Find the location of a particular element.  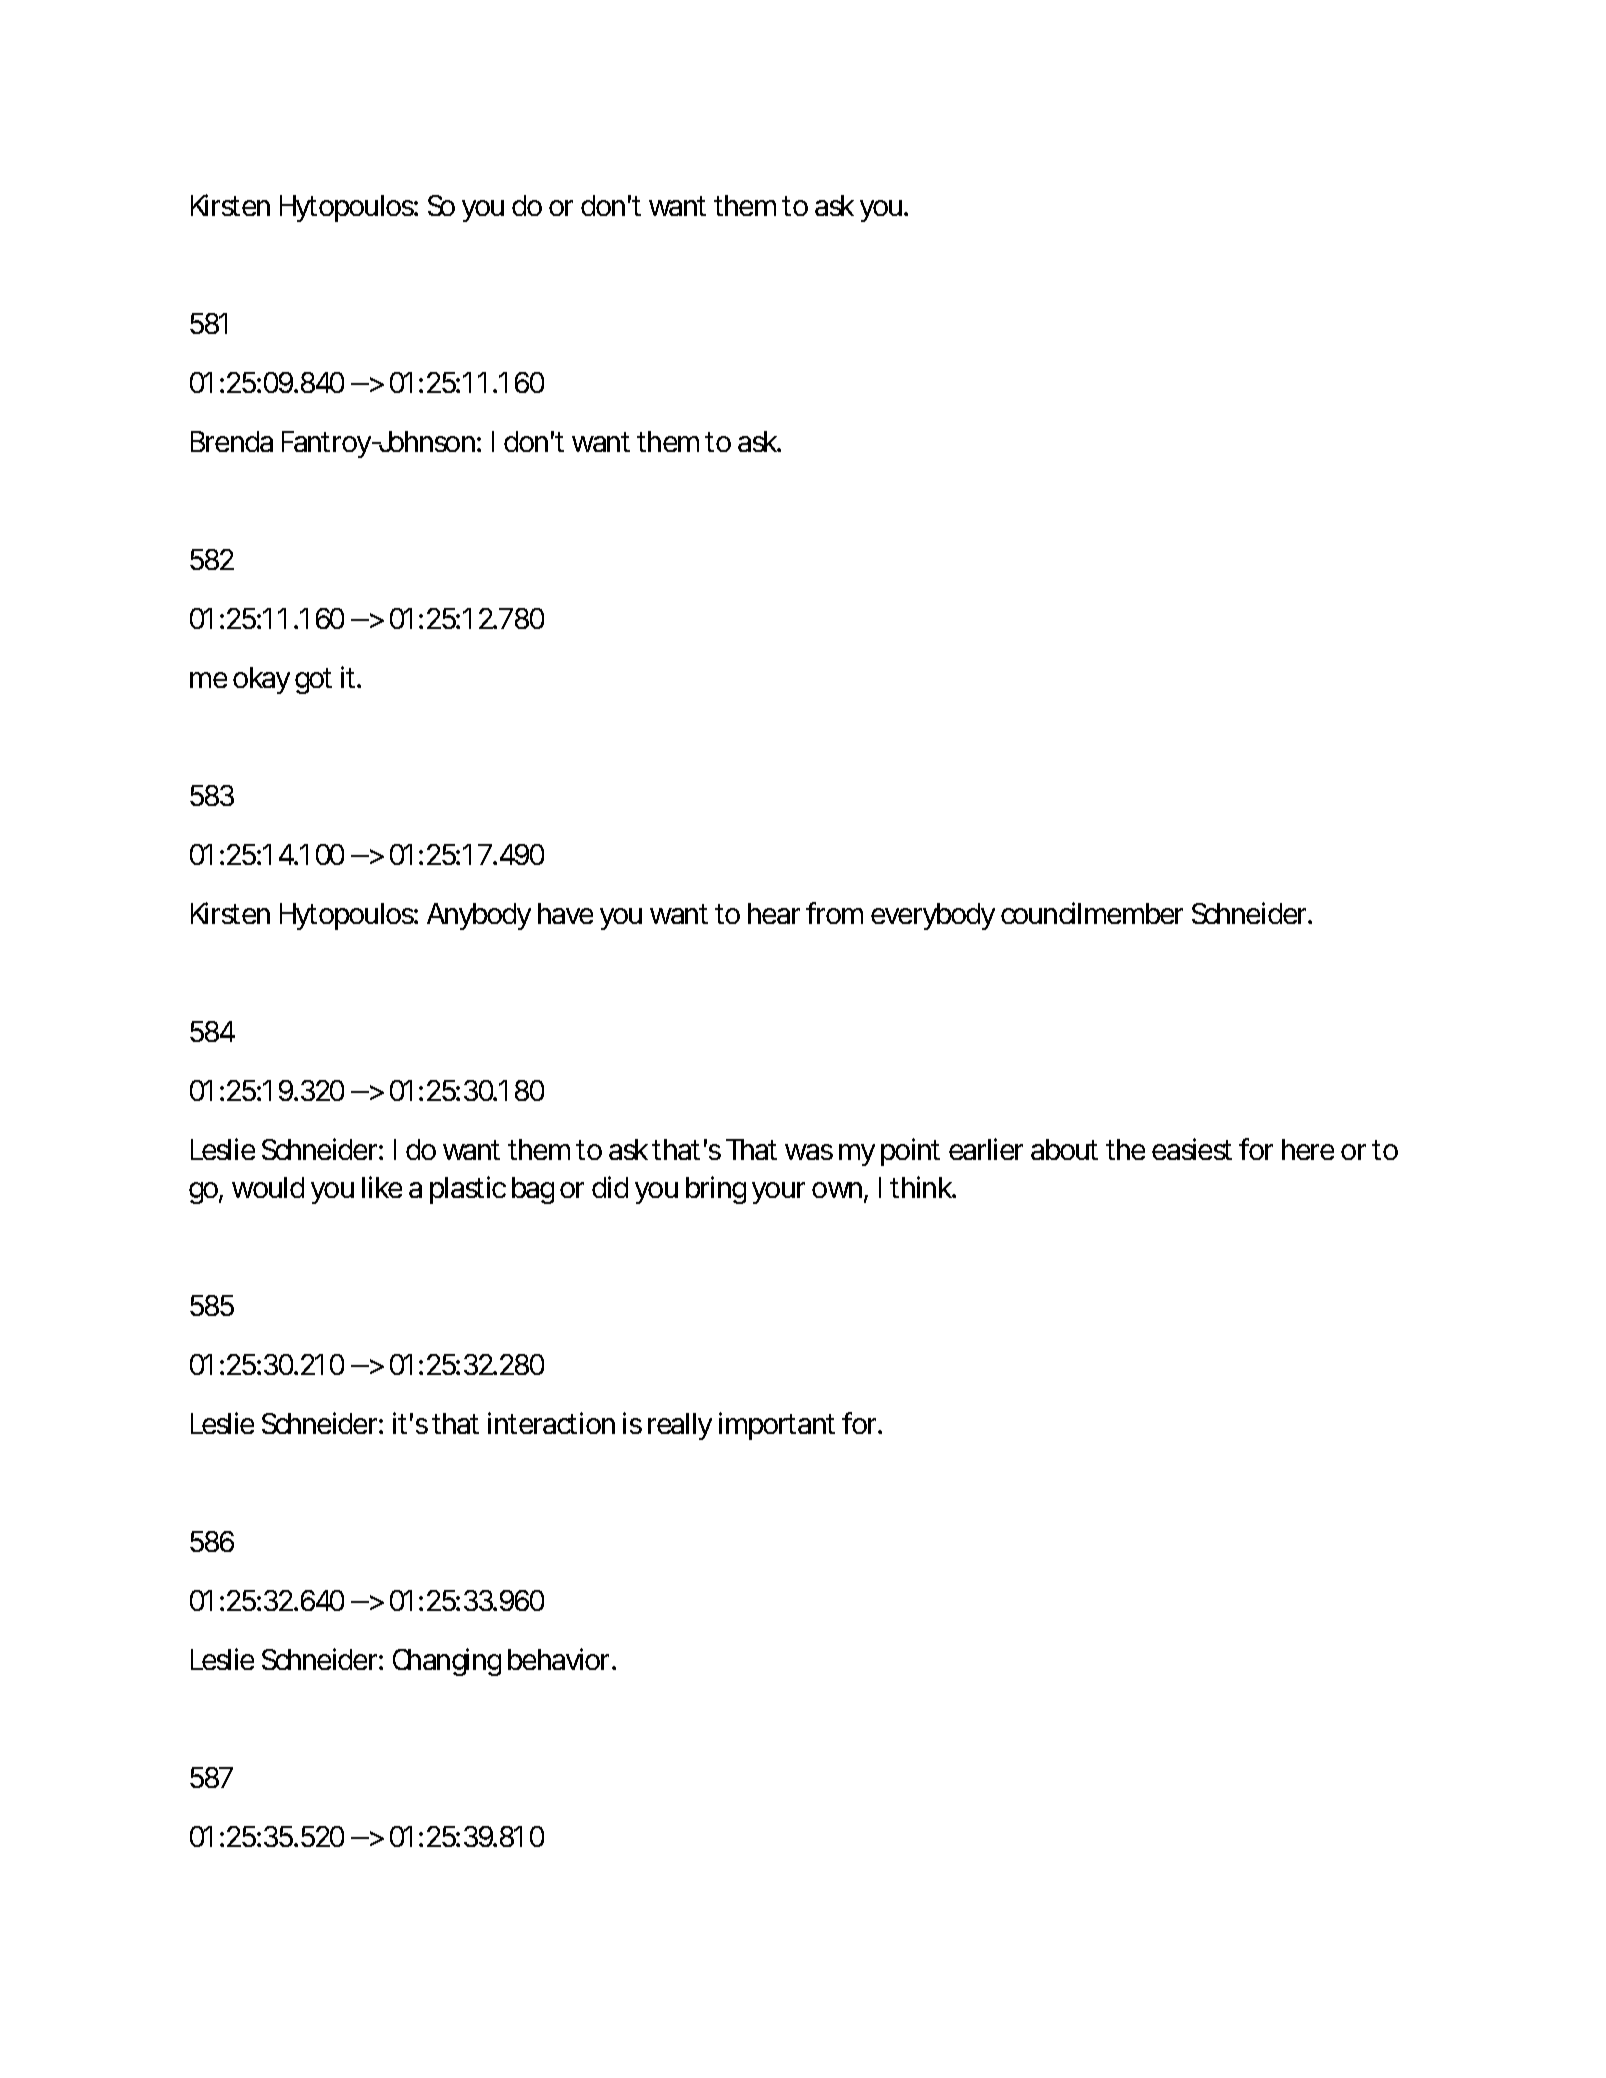

like is located at coordinates (382, 1187).
